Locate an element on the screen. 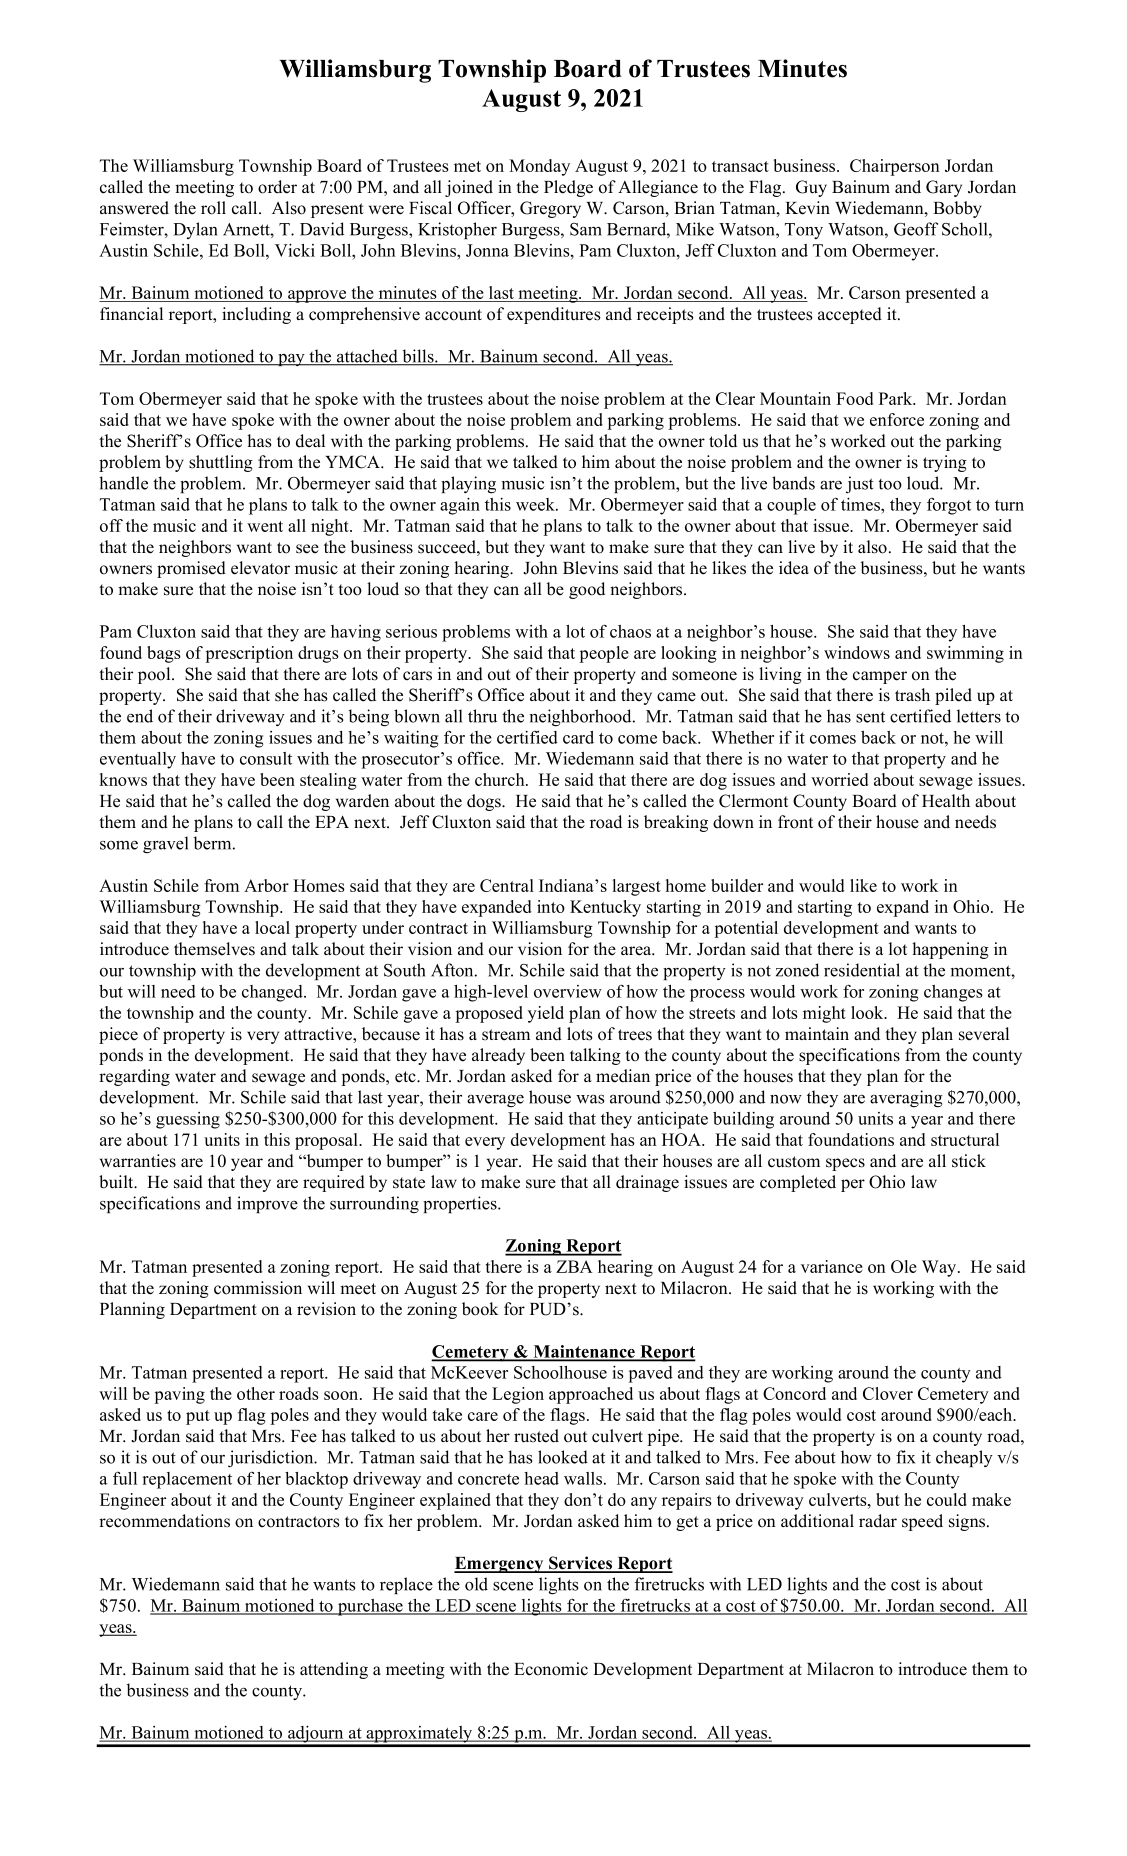  variance is located at coordinates (832, 1266).
